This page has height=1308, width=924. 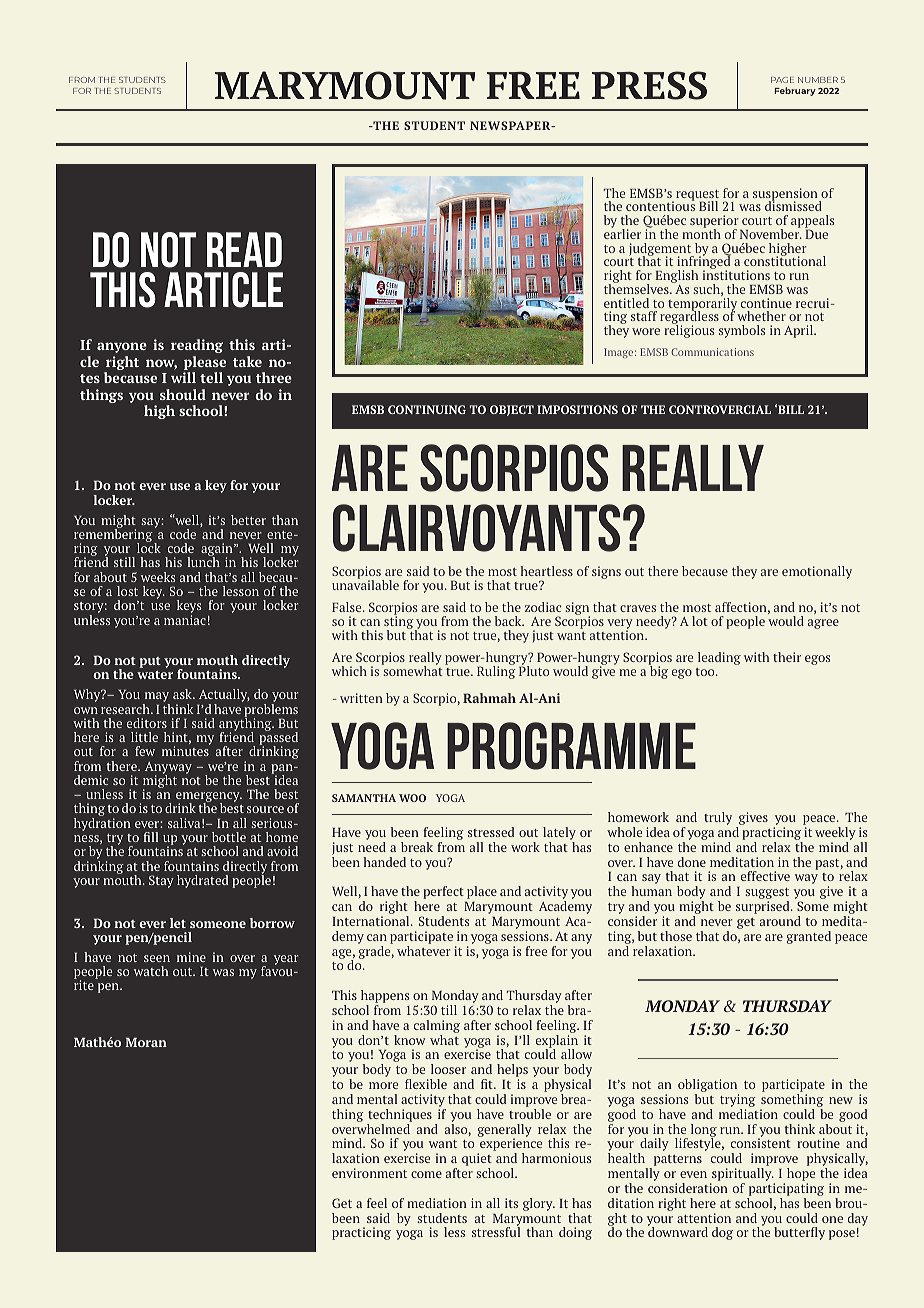 What do you see at coordinates (817, 572) in the page?
I see `emotionally` at bounding box center [817, 572].
